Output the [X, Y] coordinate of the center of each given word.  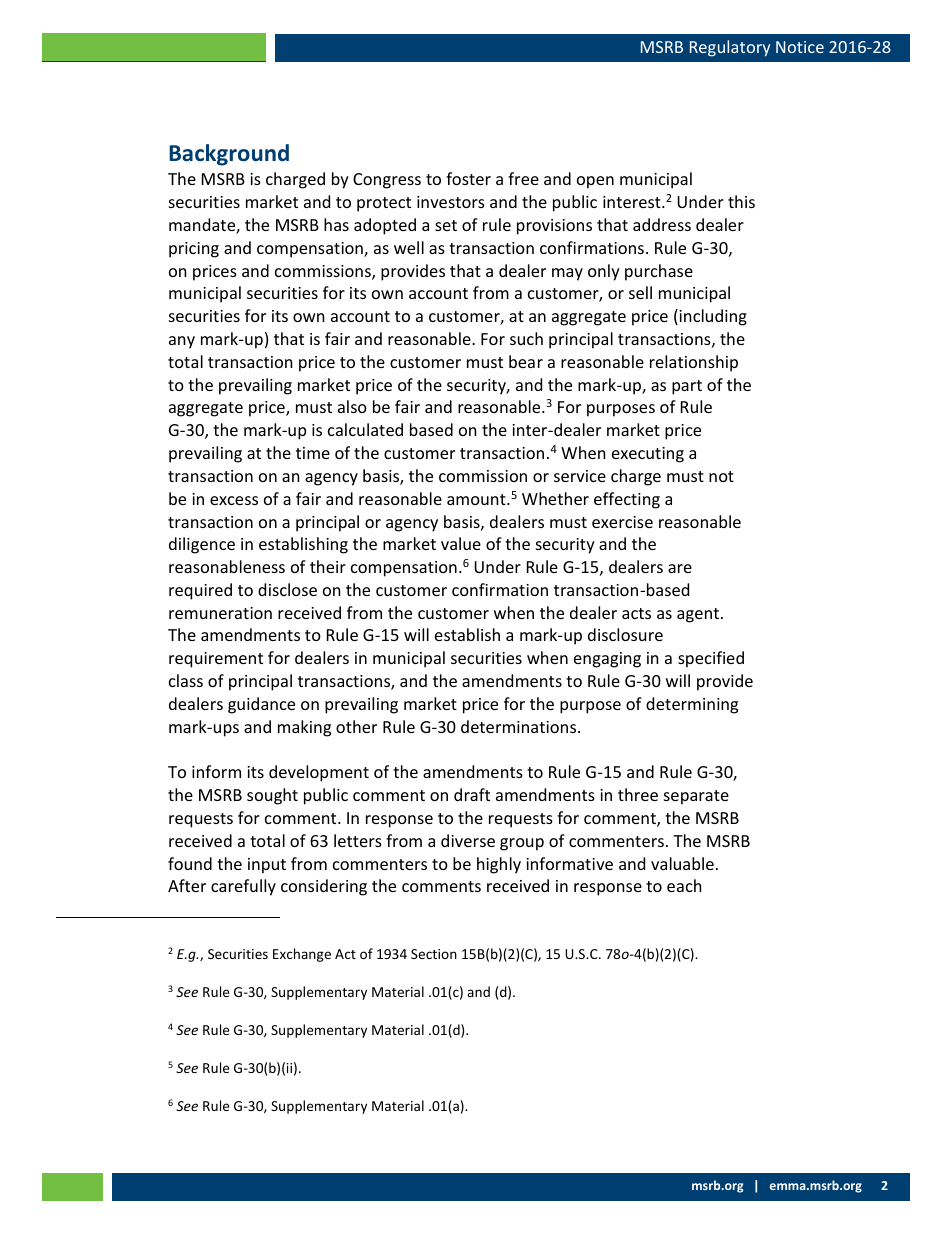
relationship [694, 363]
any [182, 342]
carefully [243, 887]
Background [229, 155]
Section [434, 954]
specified [711, 659]
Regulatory [730, 48]
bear [526, 361]
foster [468, 178]
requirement [216, 660]
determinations [520, 726]
